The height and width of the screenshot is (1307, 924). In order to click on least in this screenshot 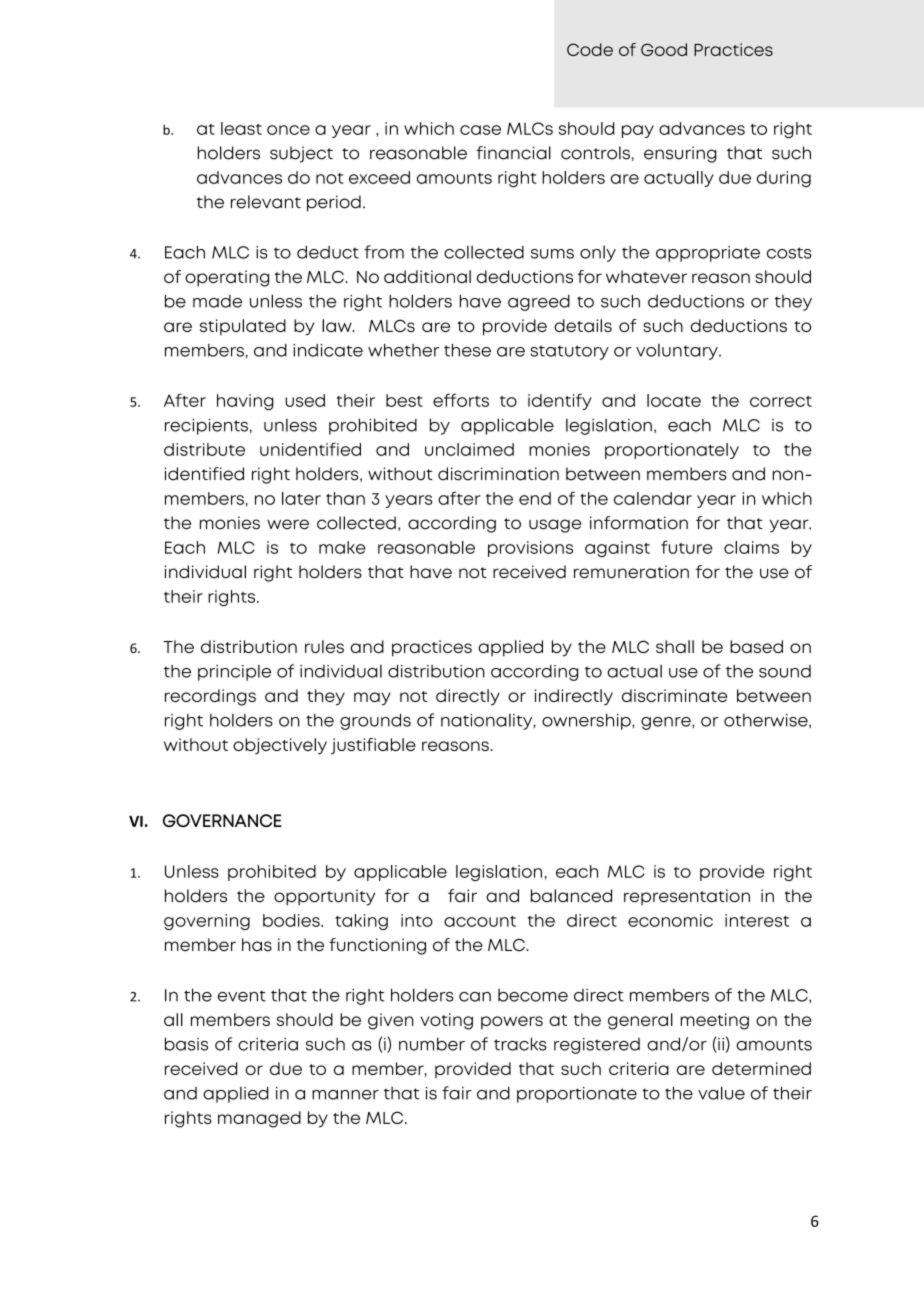, I will do `click(241, 128)`.
